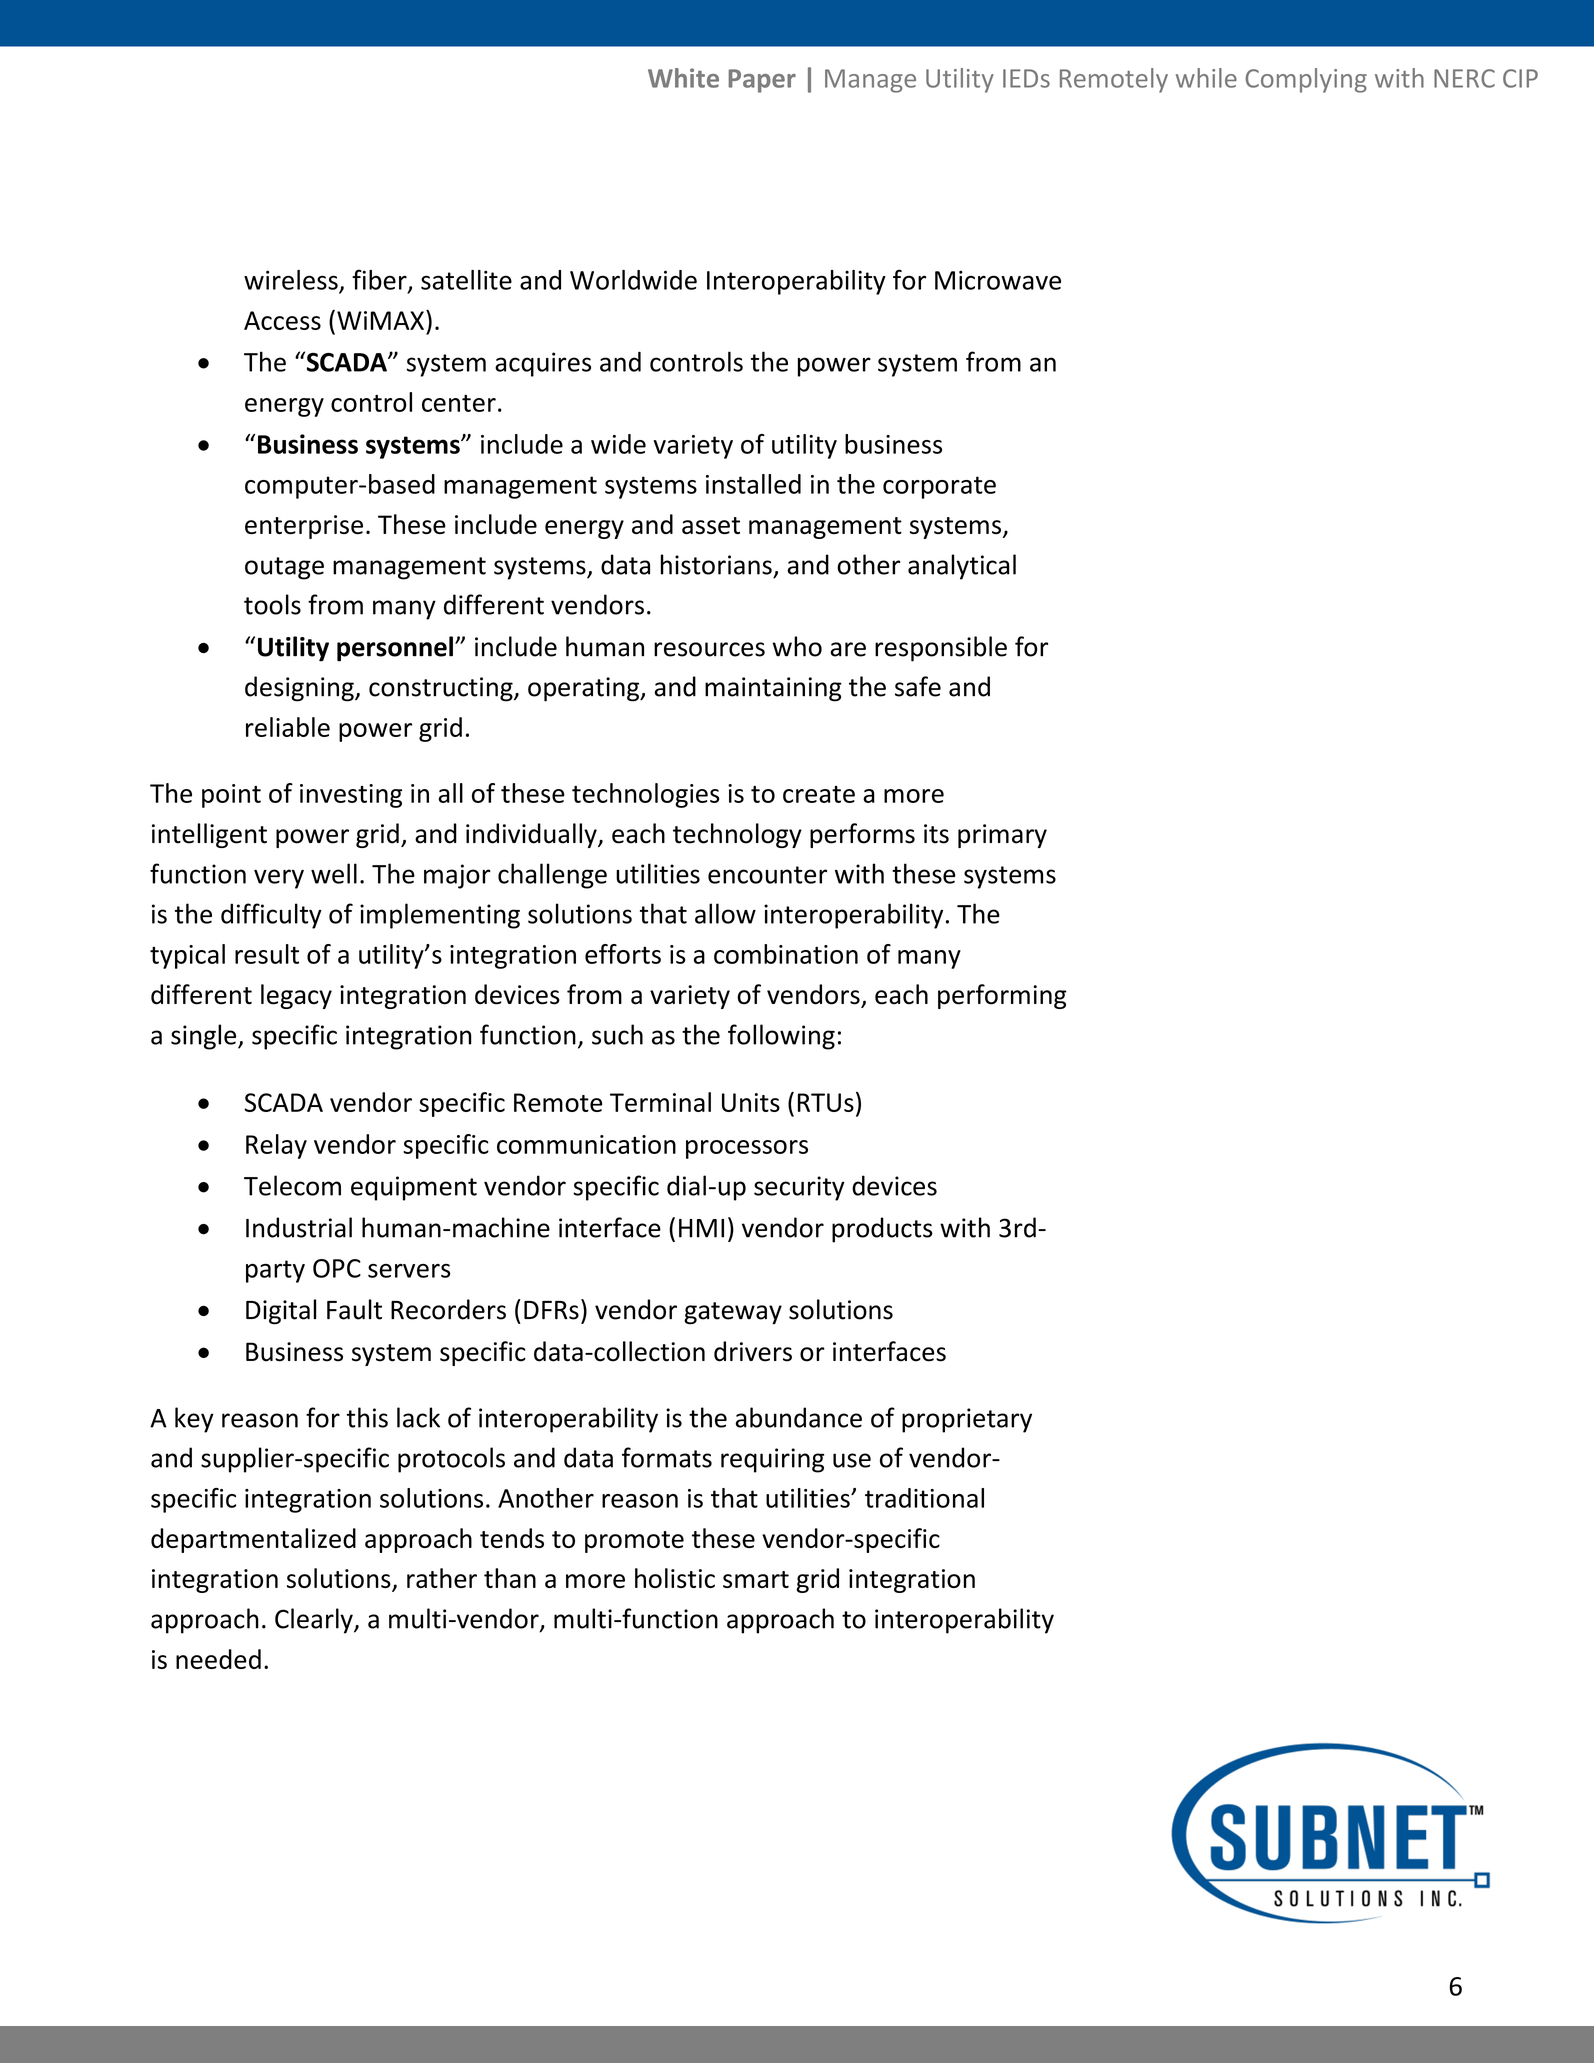 The height and width of the screenshot is (2063, 1594). What do you see at coordinates (299, 1227) in the screenshot?
I see `Industrial` at bounding box center [299, 1227].
